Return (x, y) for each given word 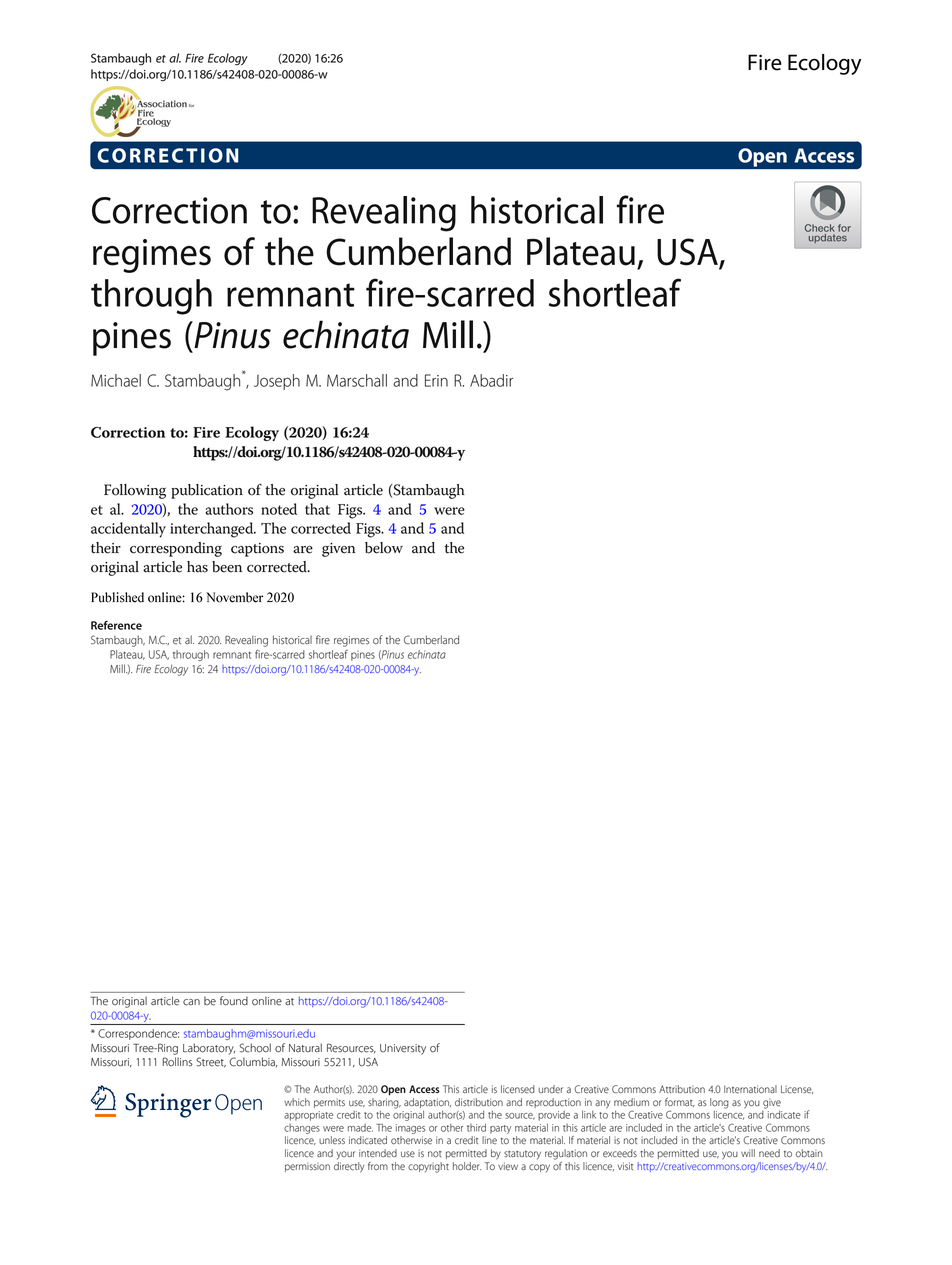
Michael (116, 380)
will (748, 1153)
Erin (436, 380)
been (227, 567)
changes (302, 1129)
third (476, 1127)
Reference (116, 625)
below (384, 548)
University (403, 1049)
